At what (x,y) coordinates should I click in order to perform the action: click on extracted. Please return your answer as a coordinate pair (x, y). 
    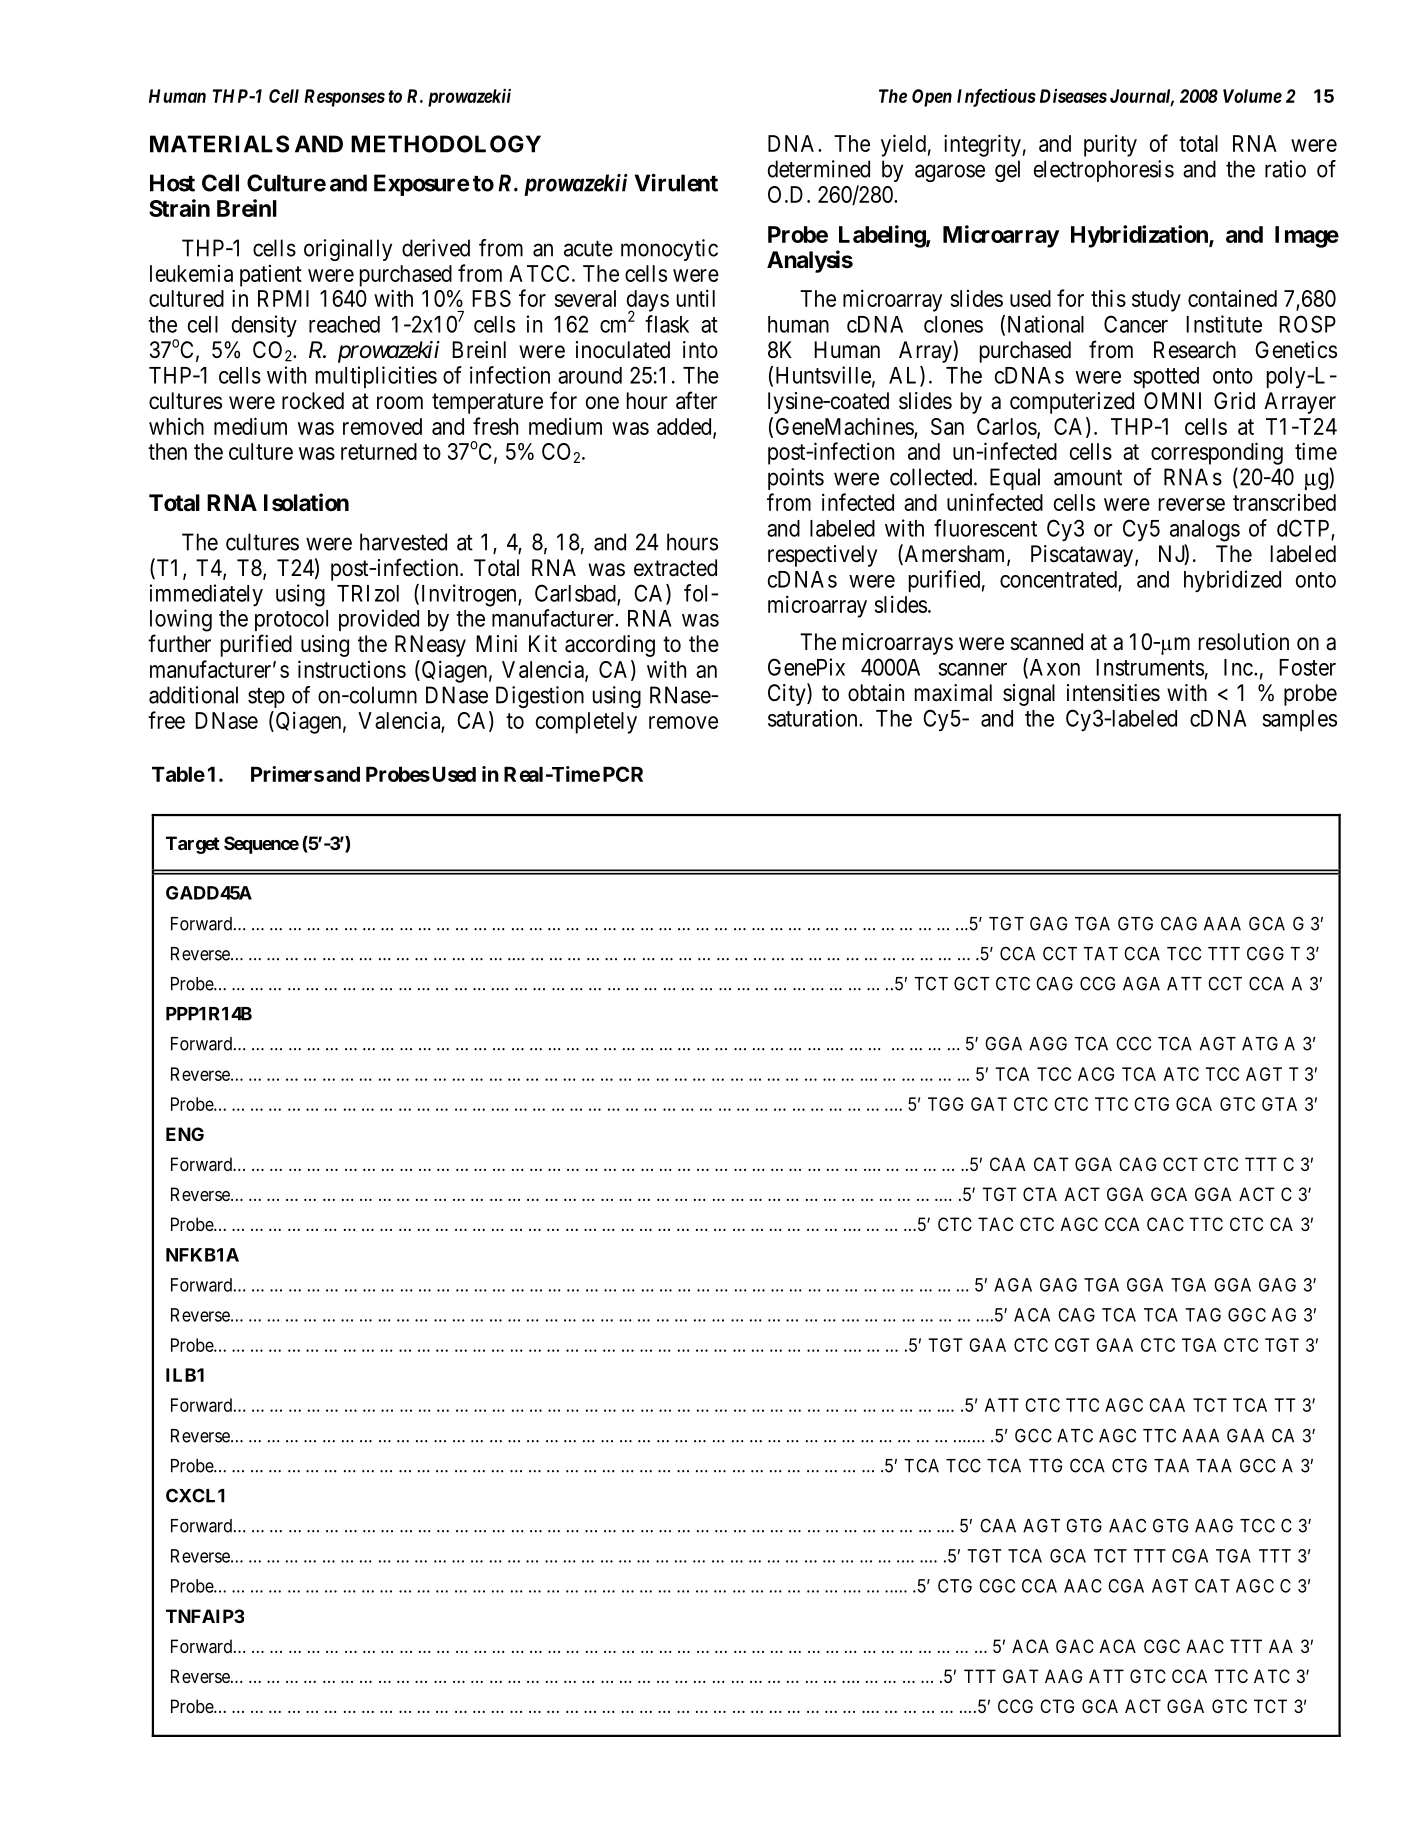
    Looking at the image, I should click on (675, 568).
